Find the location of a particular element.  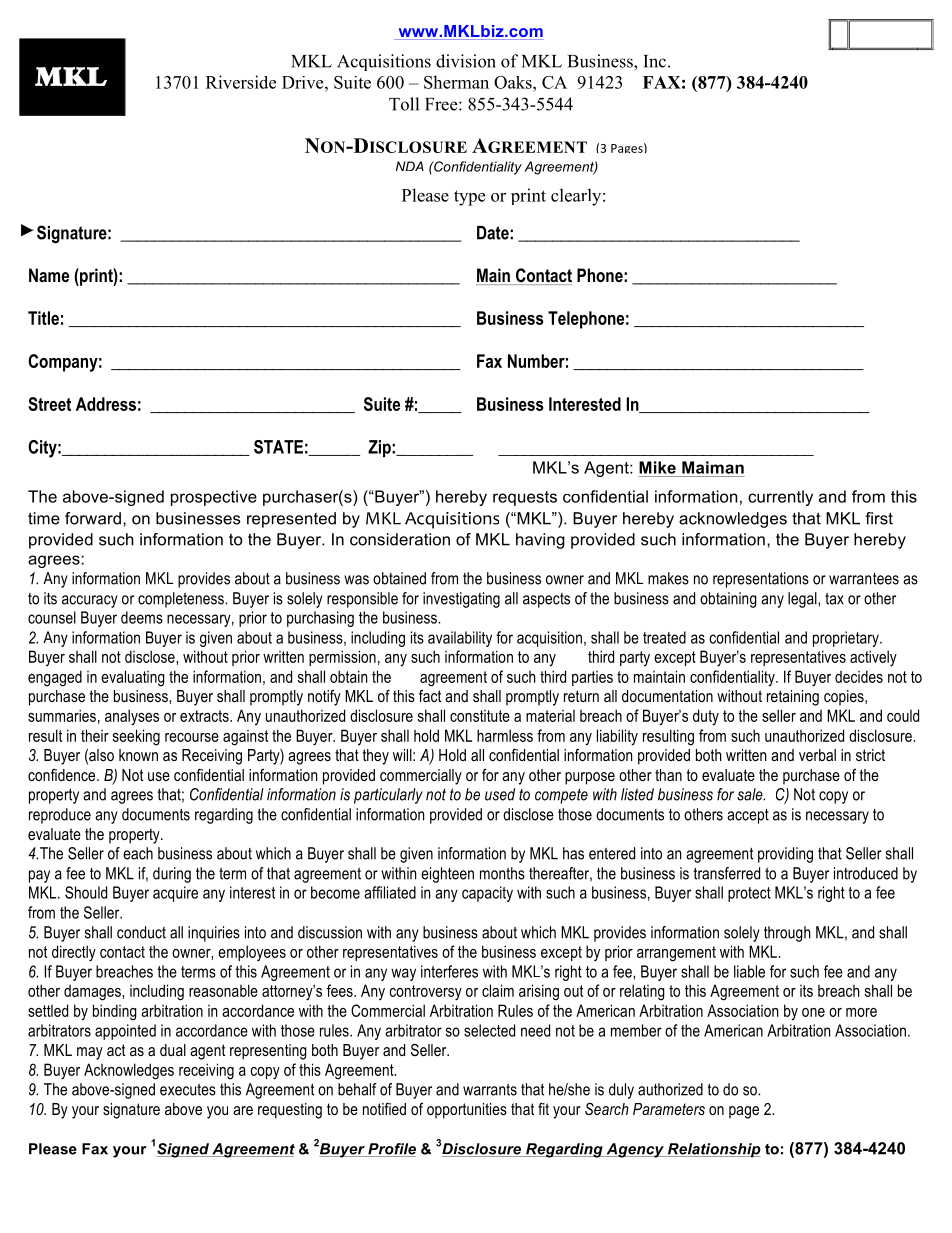

eighteen is located at coordinates (447, 875).
